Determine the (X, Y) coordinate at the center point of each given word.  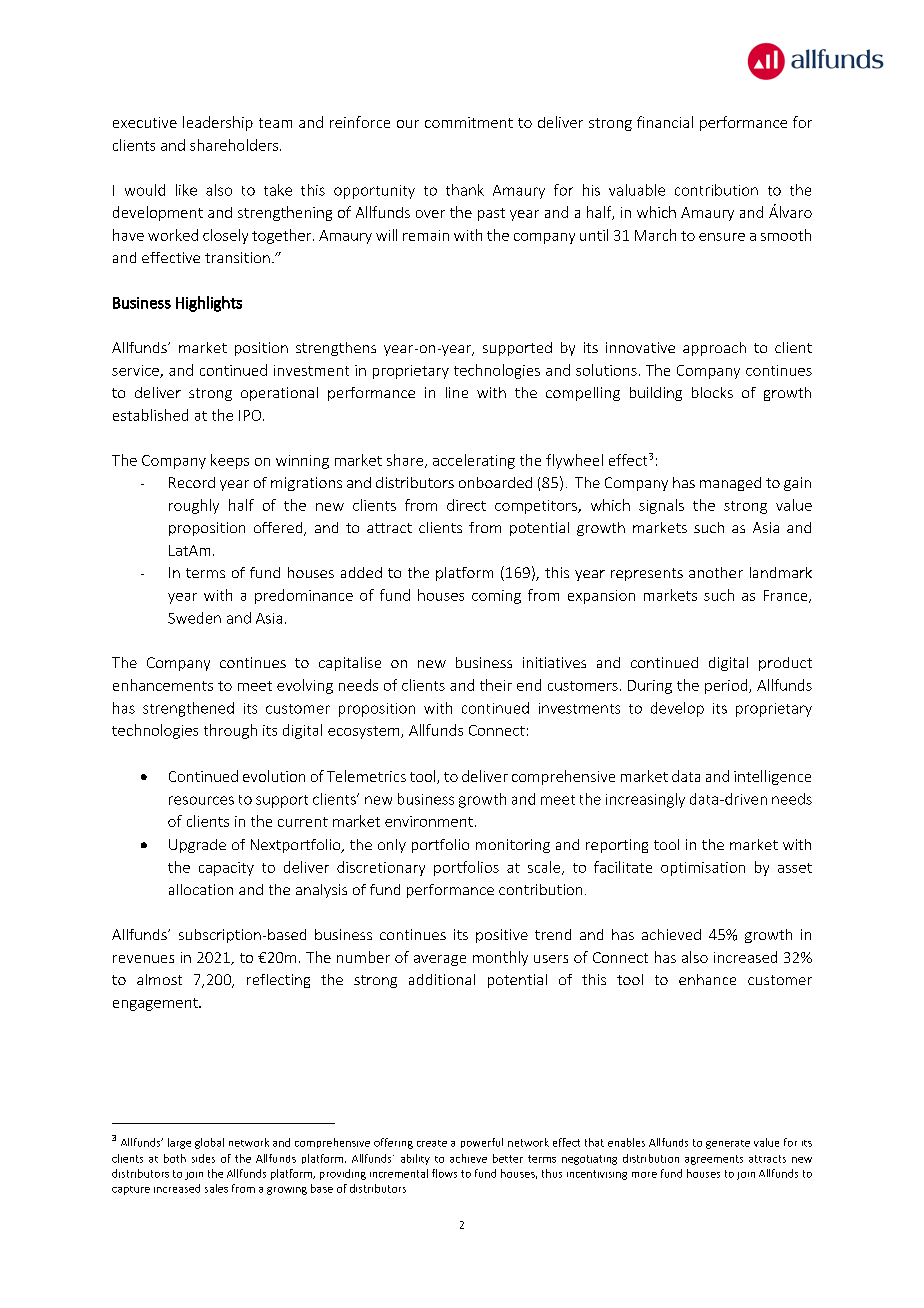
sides (203, 1158)
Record (192, 482)
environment (429, 821)
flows (444, 1173)
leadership (218, 123)
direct (466, 505)
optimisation (703, 869)
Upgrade (197, 846)
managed (730, 484)
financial (665, 122)
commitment (469, 122)
